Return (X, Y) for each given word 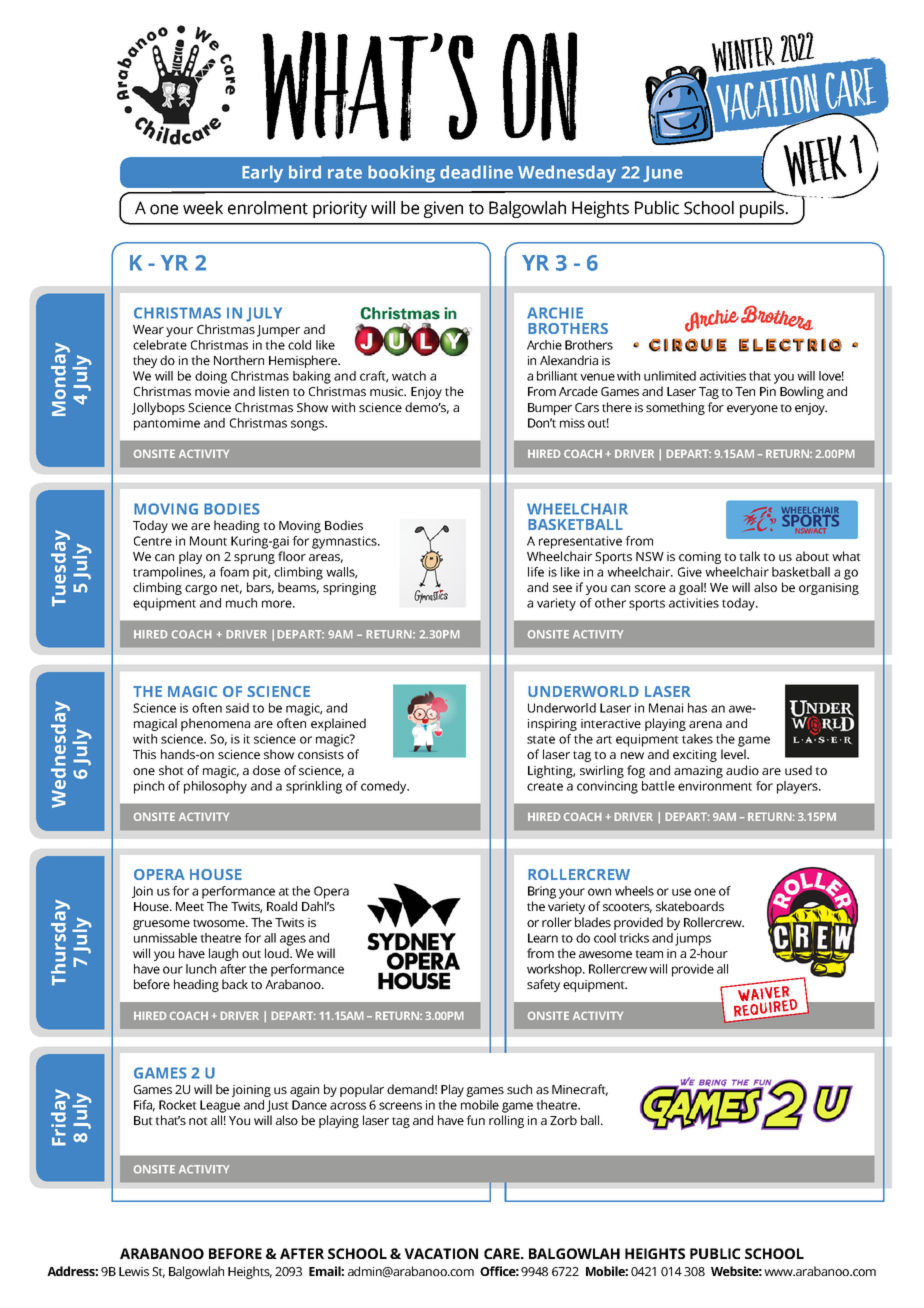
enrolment (268, 208)
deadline (476, 172)
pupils (763, 209)
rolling (506, 1121)
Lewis (134, 1271)
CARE (503, 1253)
